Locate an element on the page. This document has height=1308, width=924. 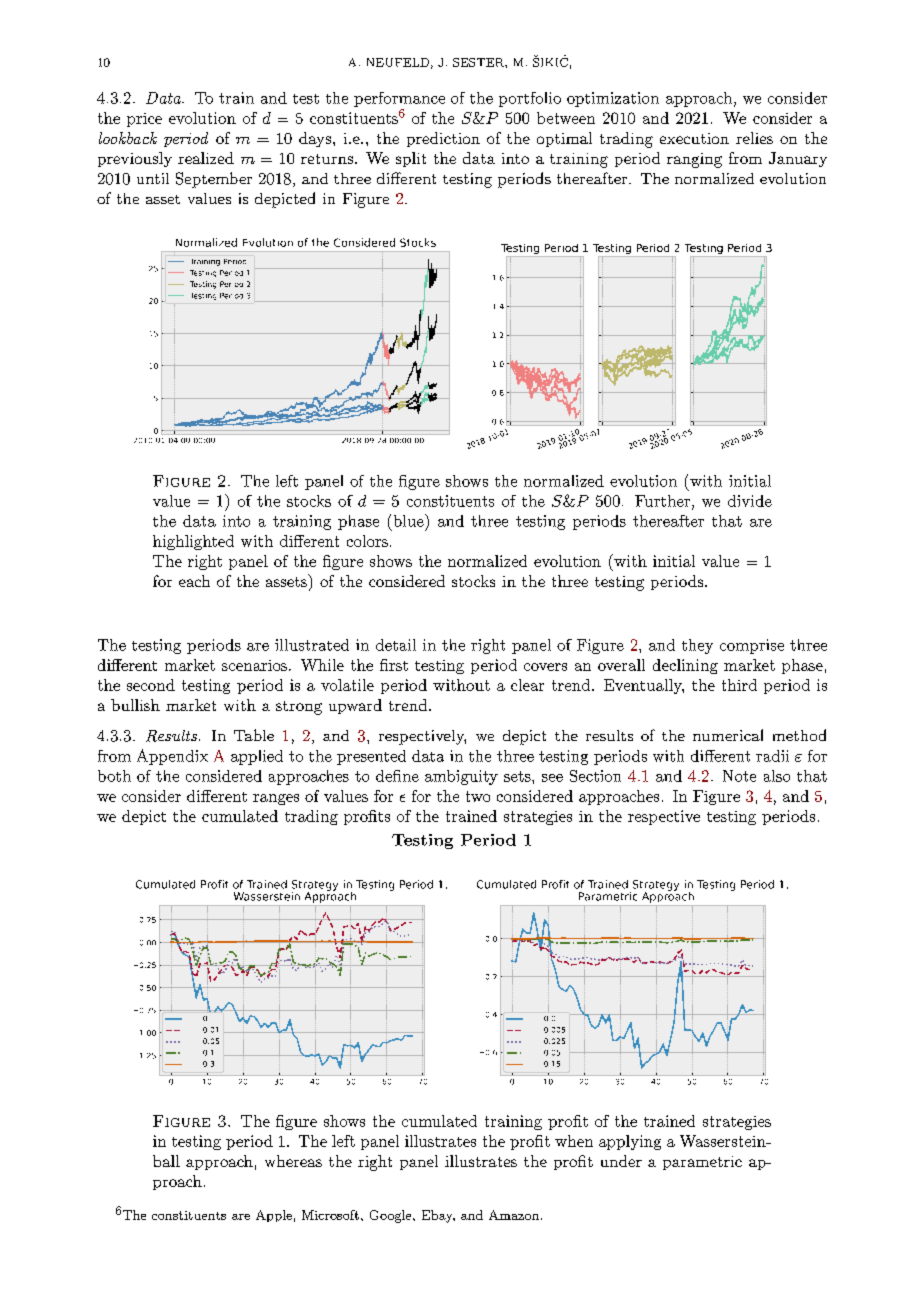
detail is located at coordinates (396, 645).
